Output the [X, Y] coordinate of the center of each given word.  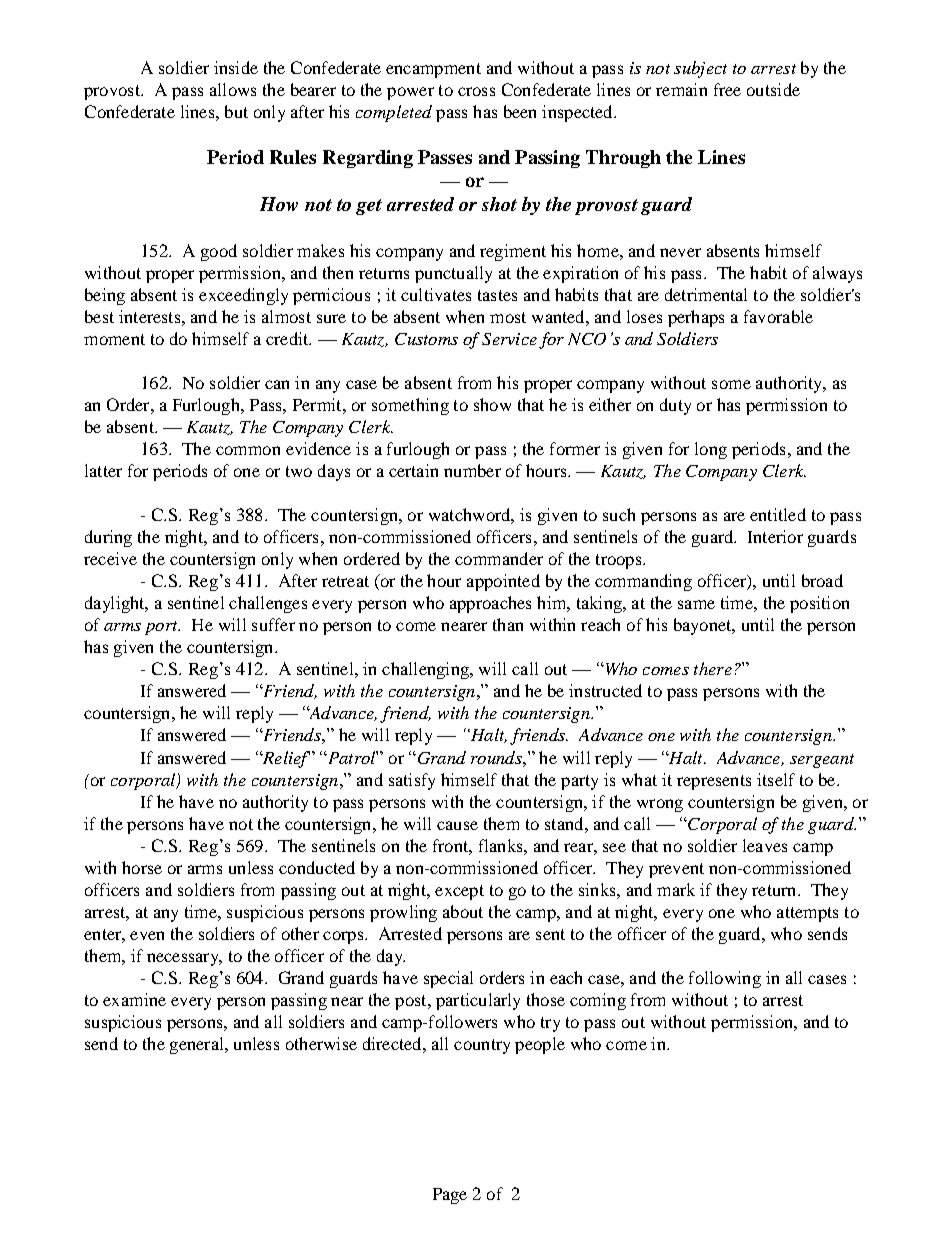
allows [233, 89]
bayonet [704, 626]
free [727, 89]
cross [476, 91]
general [198, 1045]
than [508, 624]
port [162, 628]
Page [450, 1196]
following [725, 979]
